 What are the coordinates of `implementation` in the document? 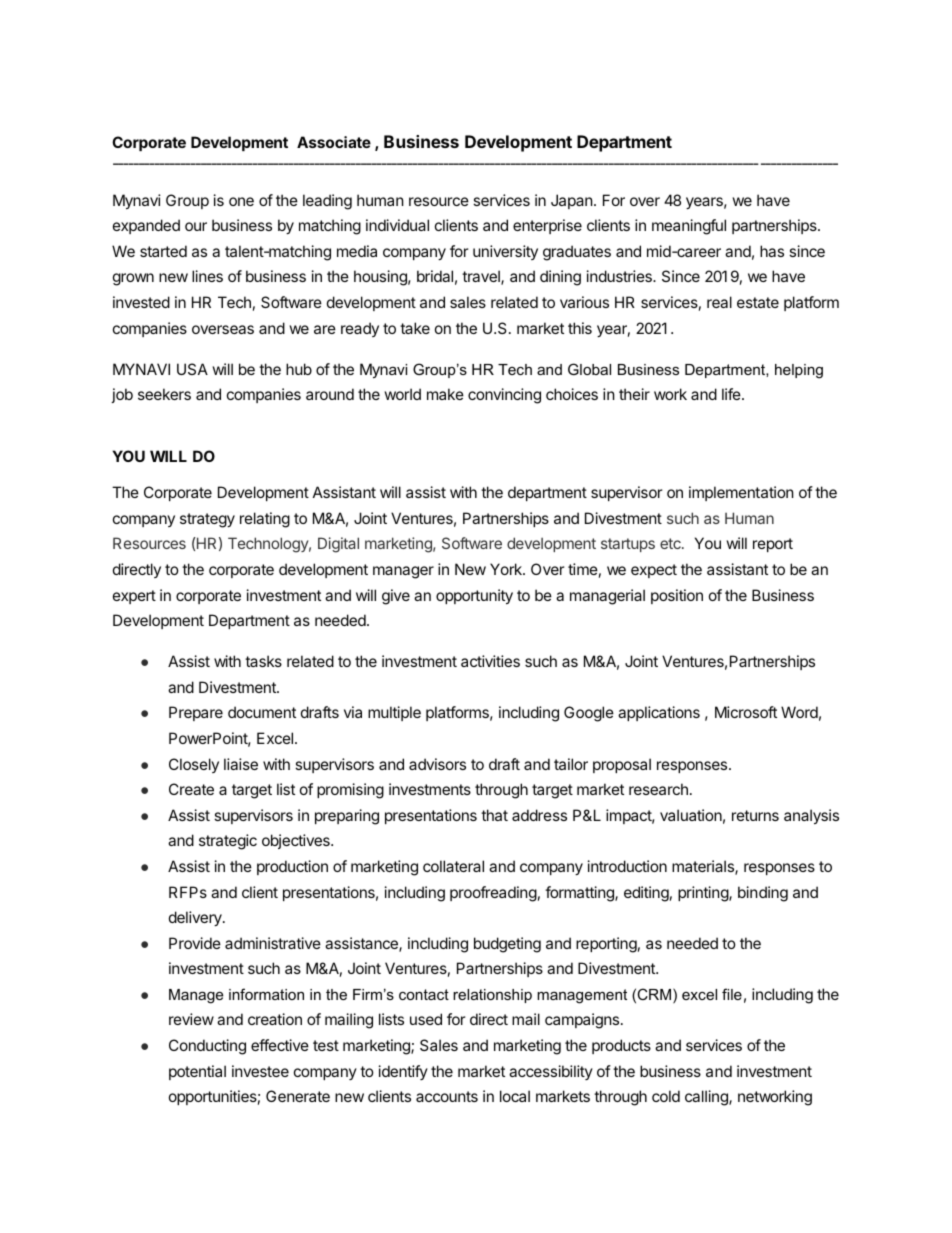 It's located at (741, 493).
